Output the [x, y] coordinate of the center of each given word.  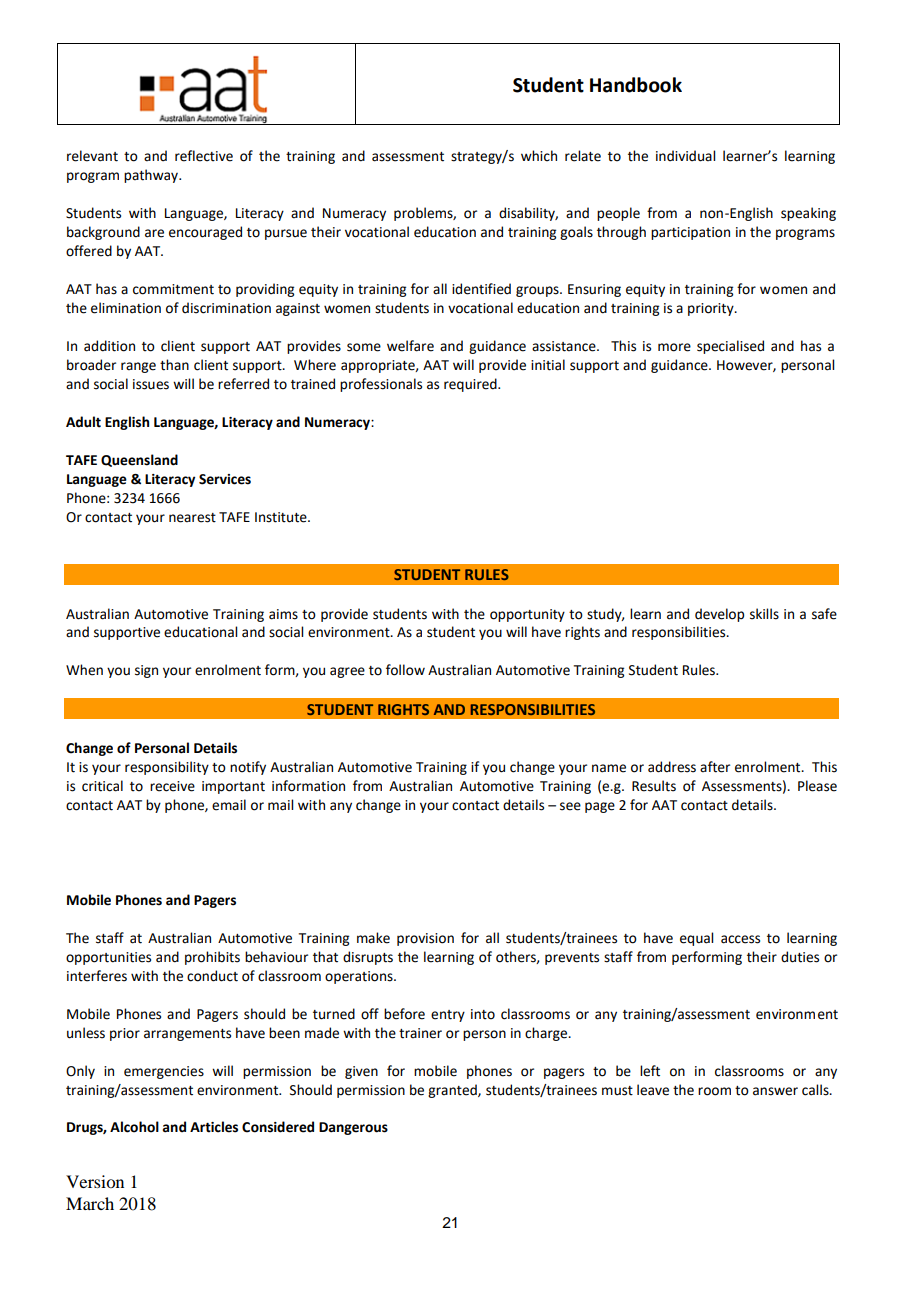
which [539, 156]
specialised [730, 347]
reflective [204, 156]
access [740, 939]
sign [146, 671]
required [471, 385]
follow [405, 670]
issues [151, 384]
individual [685, 156]
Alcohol [134, 1127]
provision [425, 939]
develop [719, 615]
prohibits [212, 958]
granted [453, 1091]
